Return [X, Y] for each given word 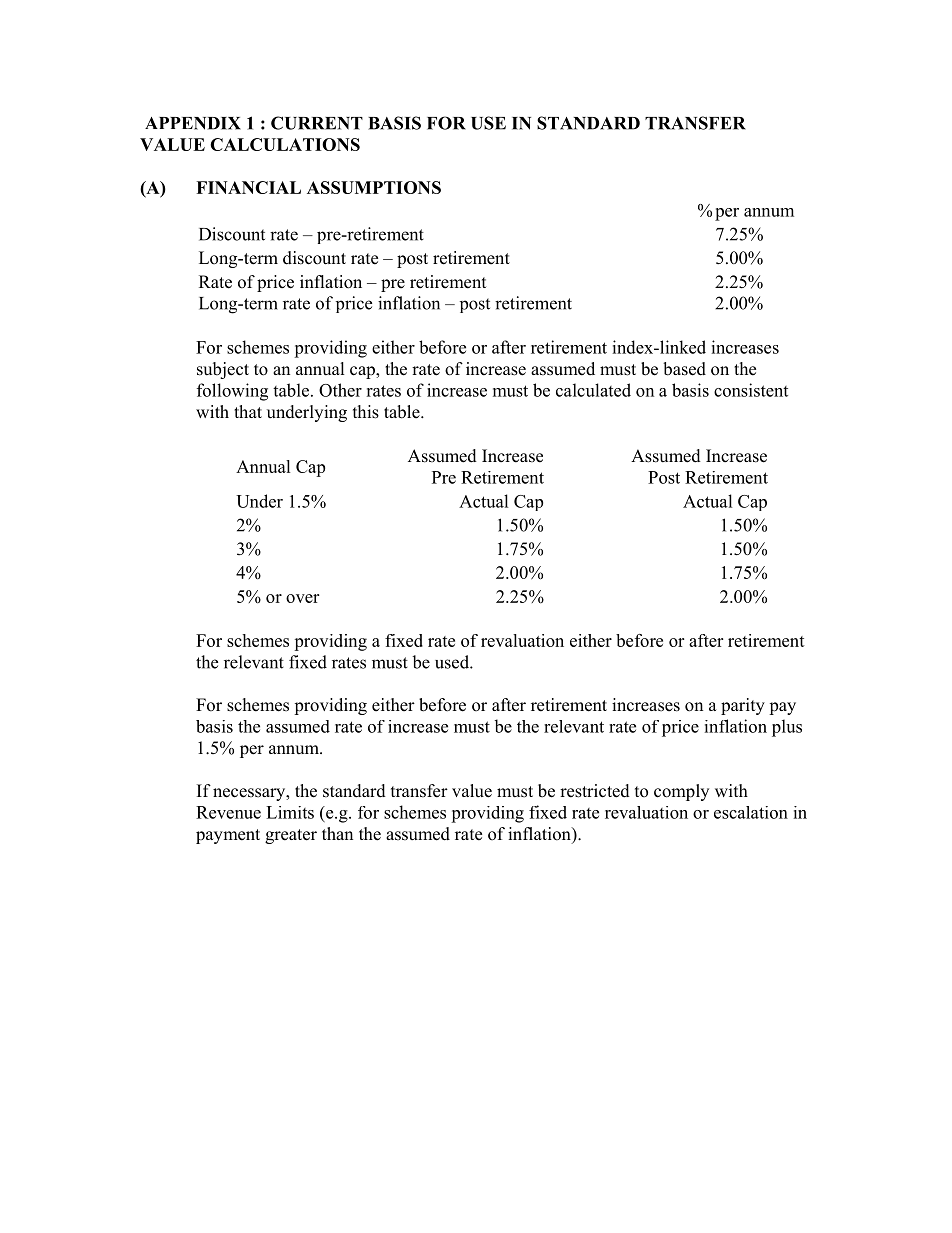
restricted [595, 791]
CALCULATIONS [285, 144]
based [684, 369]
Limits [290, 812]
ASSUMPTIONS [374, 187]
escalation [751, 812]
